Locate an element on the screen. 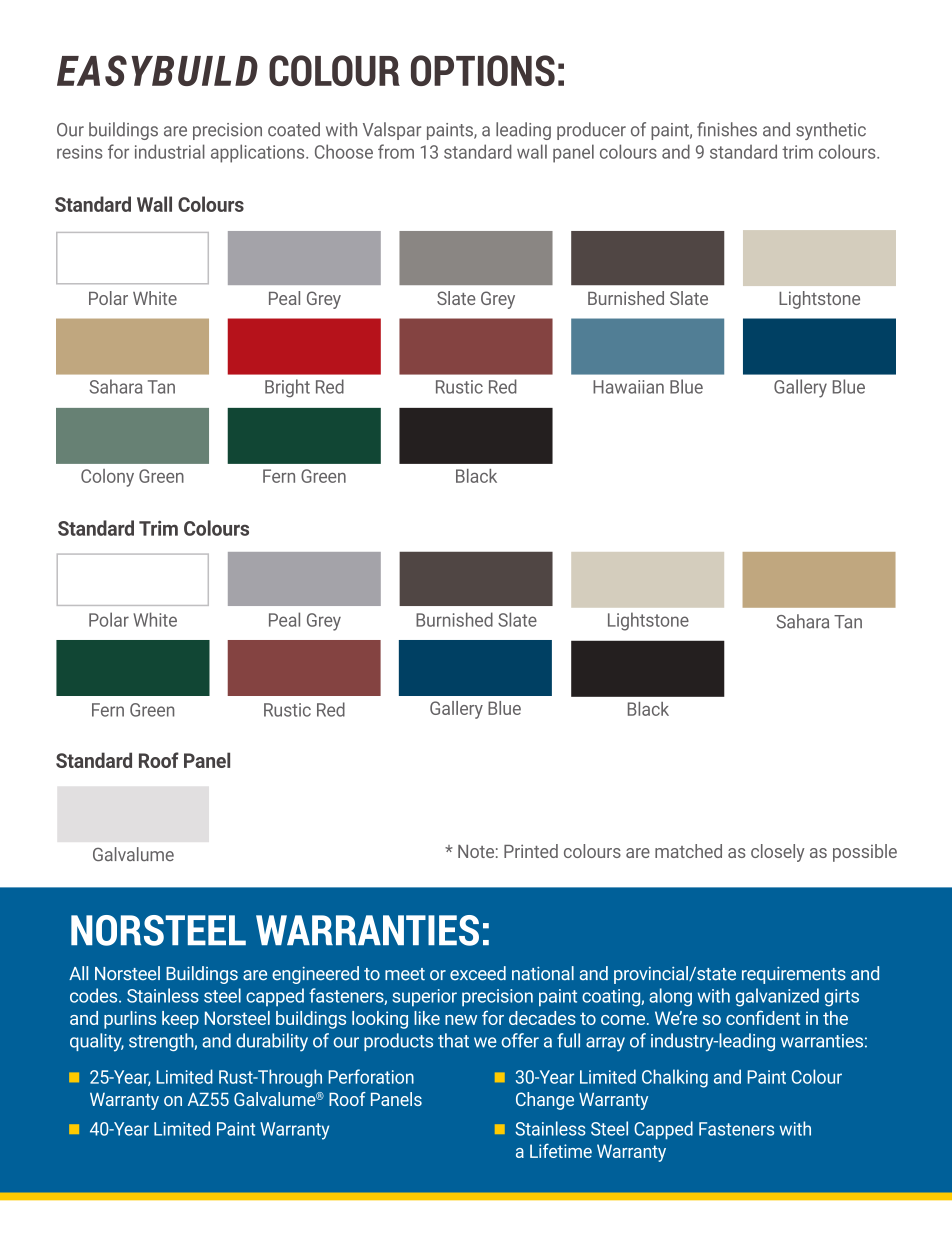  quality is located at coordinates (97, 1042).
